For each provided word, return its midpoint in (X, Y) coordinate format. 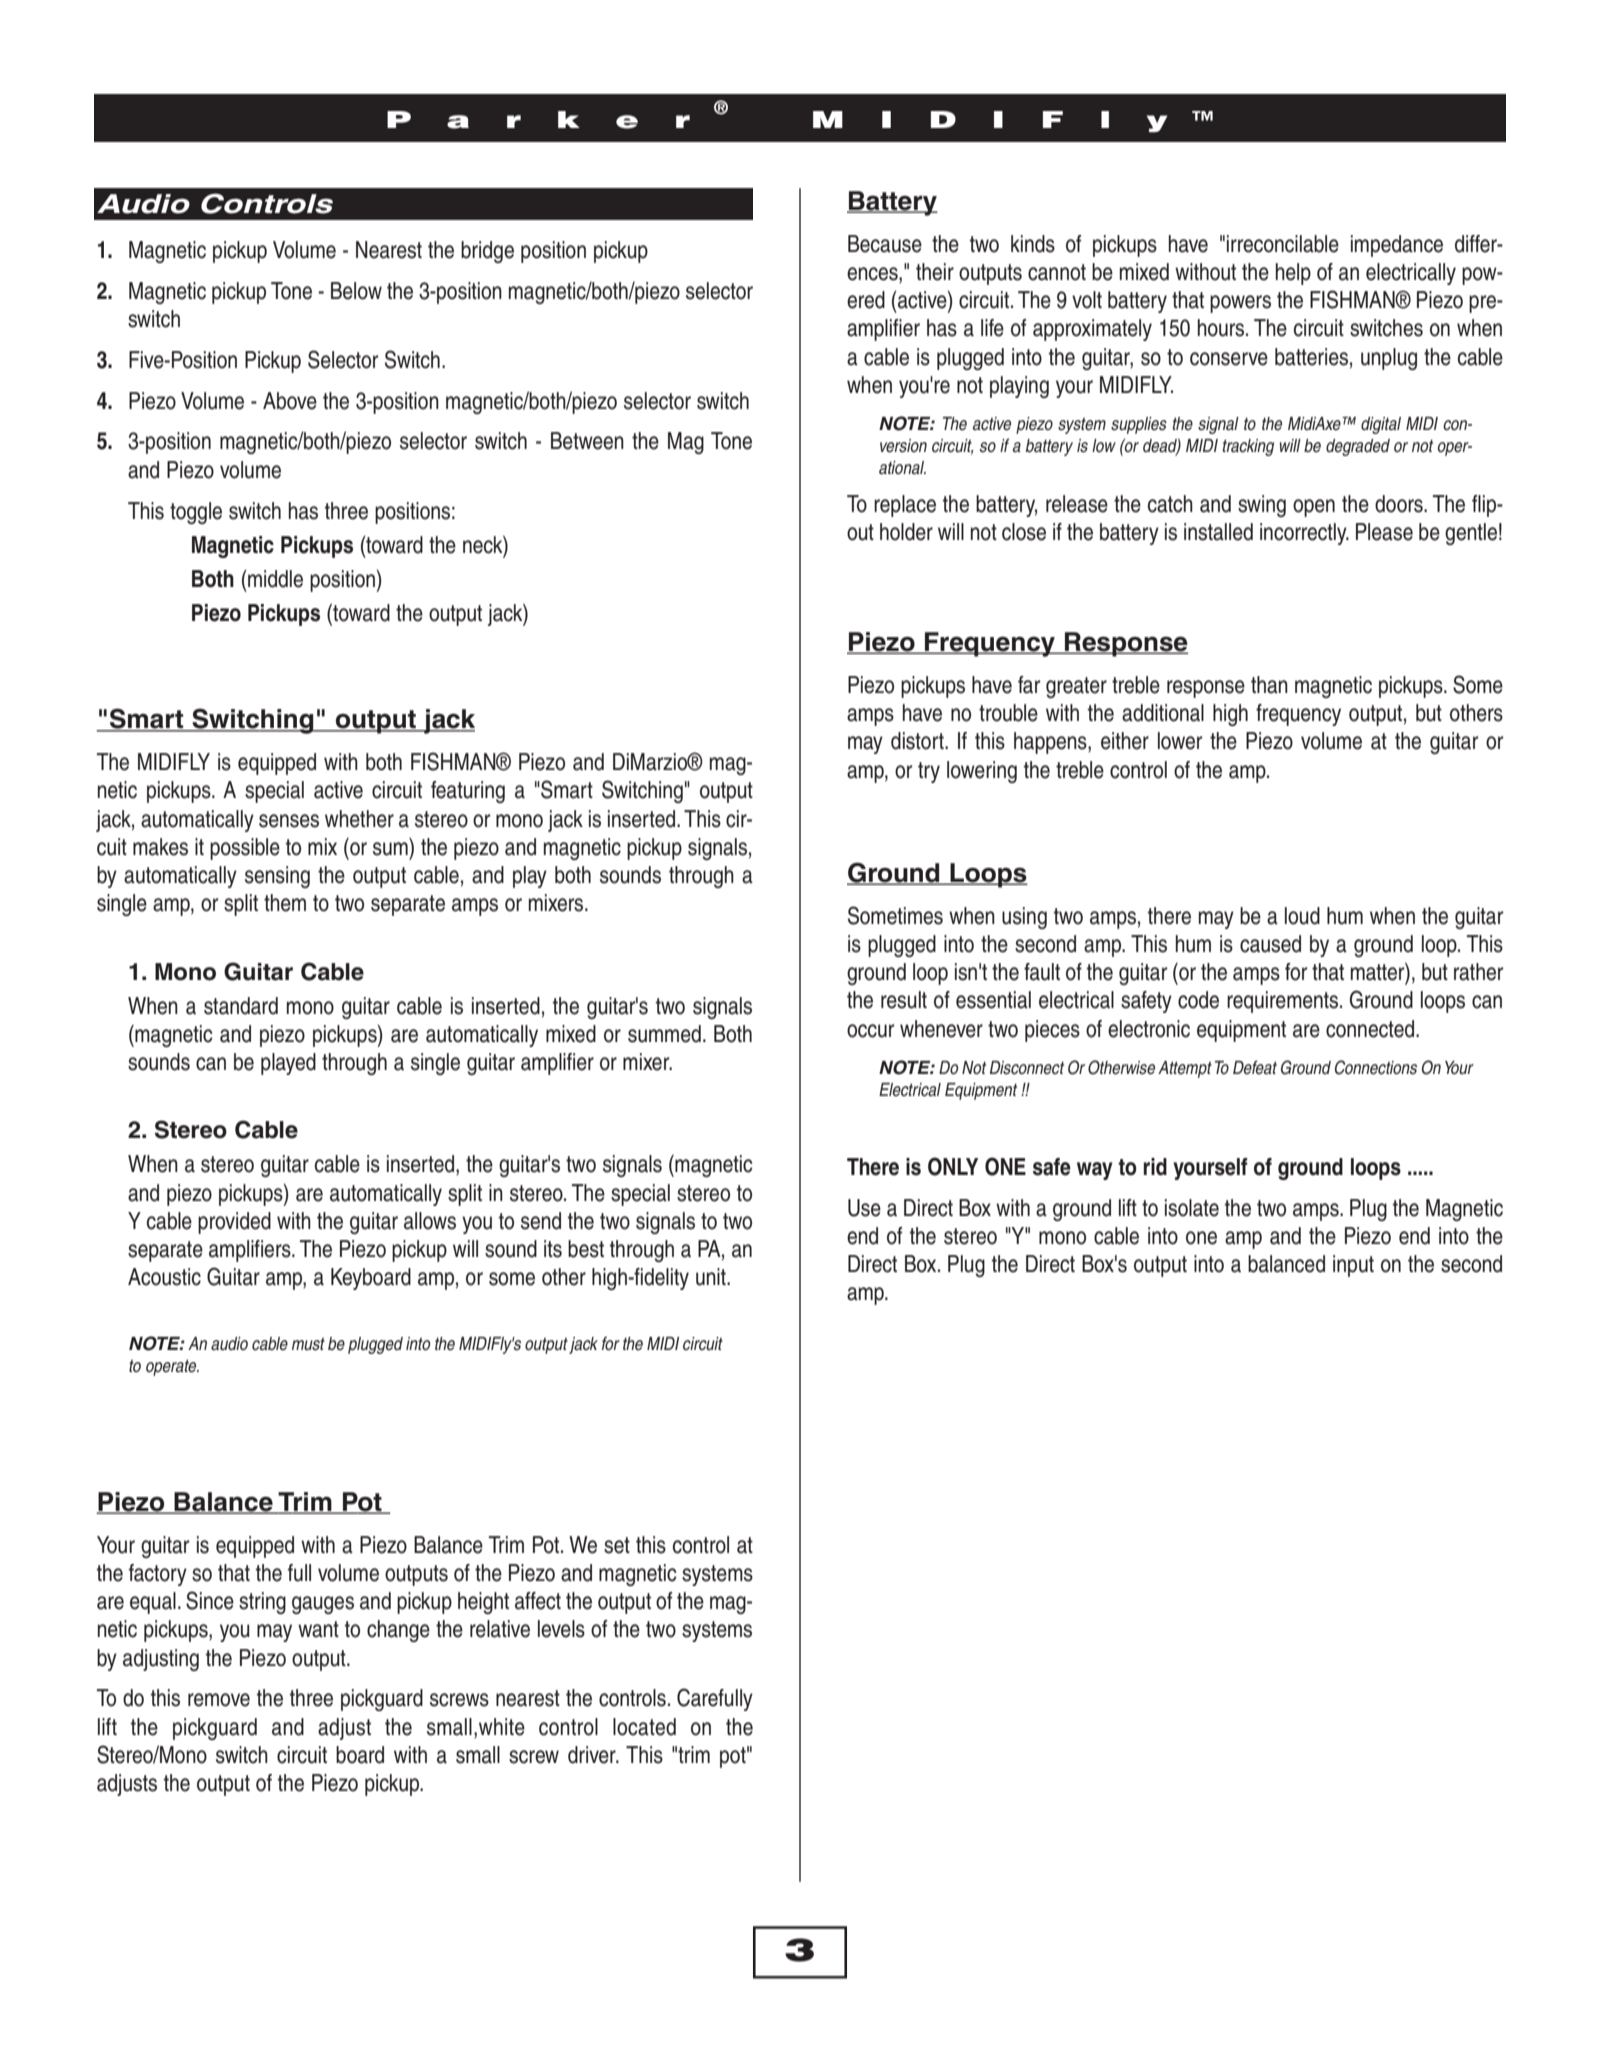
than (1269, 685)
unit (712, 1277)
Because (885, 244)
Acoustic (164, 1277)
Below (356, 291)
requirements (1284, 1002)
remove (219, 1700)
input (1353, 1266)
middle (274, 579)
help (1293, 274)
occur (870, 1031)
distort (918, 741)
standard (241, 1006)
